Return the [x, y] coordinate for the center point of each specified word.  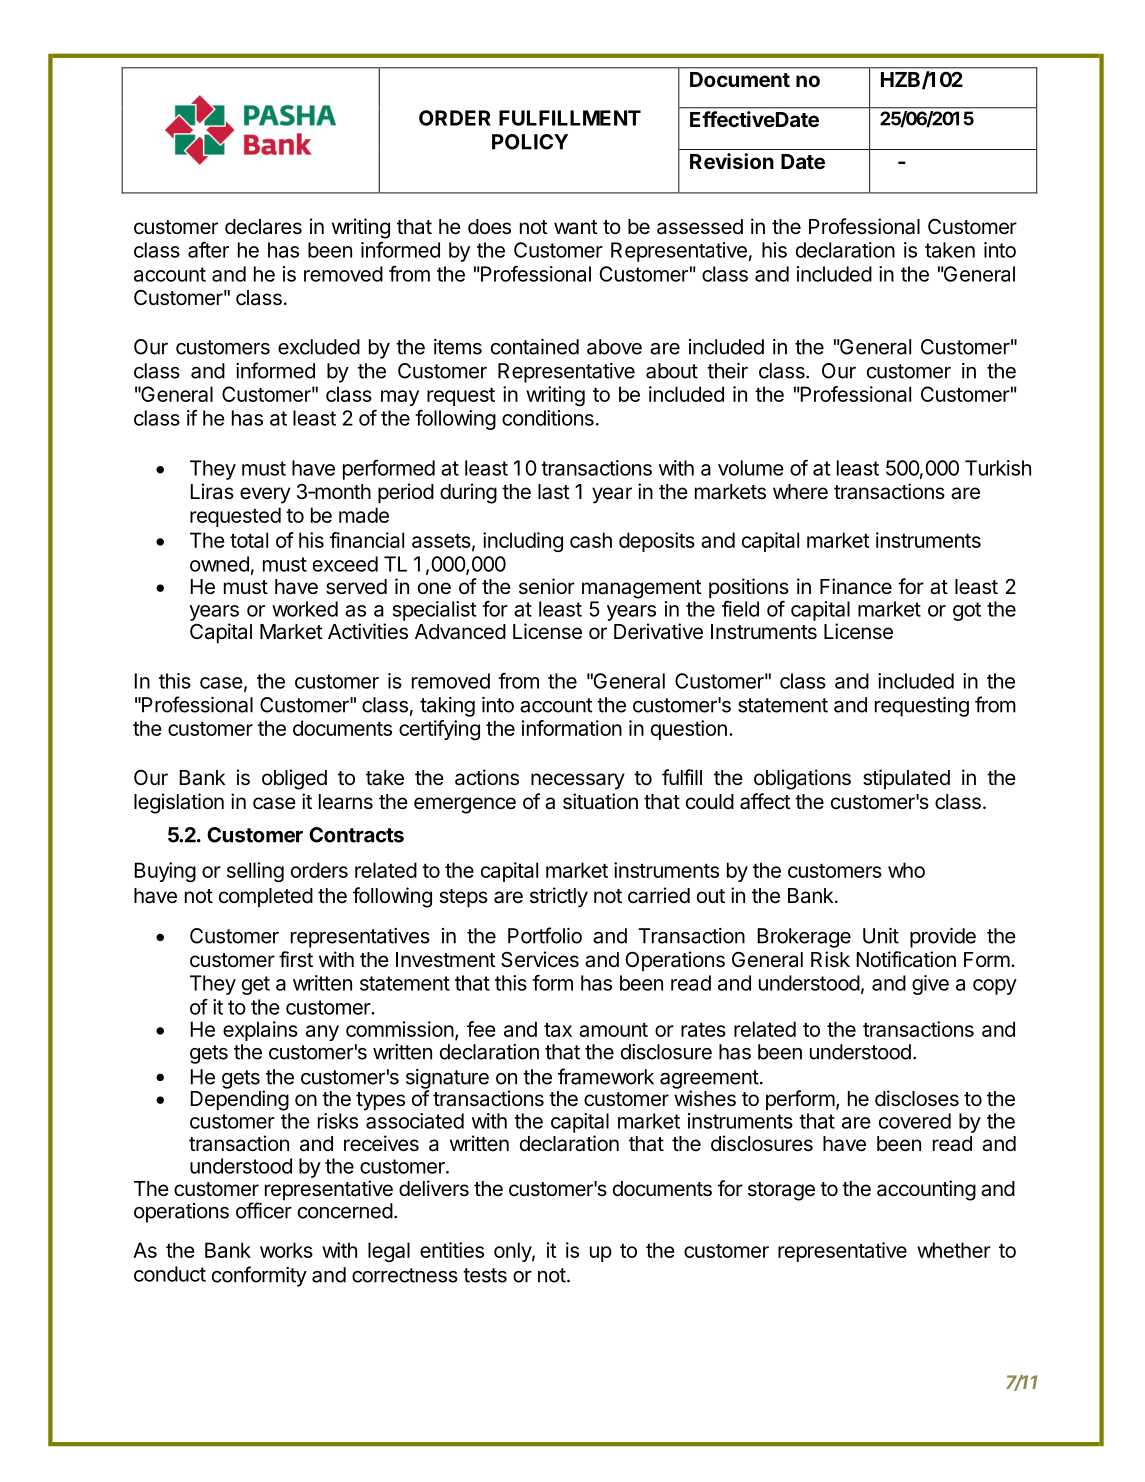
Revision [732, 161]
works [286, 1250]
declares [263, 227]
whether [954, 1250]
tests [485, 1275]
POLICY [530, 142]
